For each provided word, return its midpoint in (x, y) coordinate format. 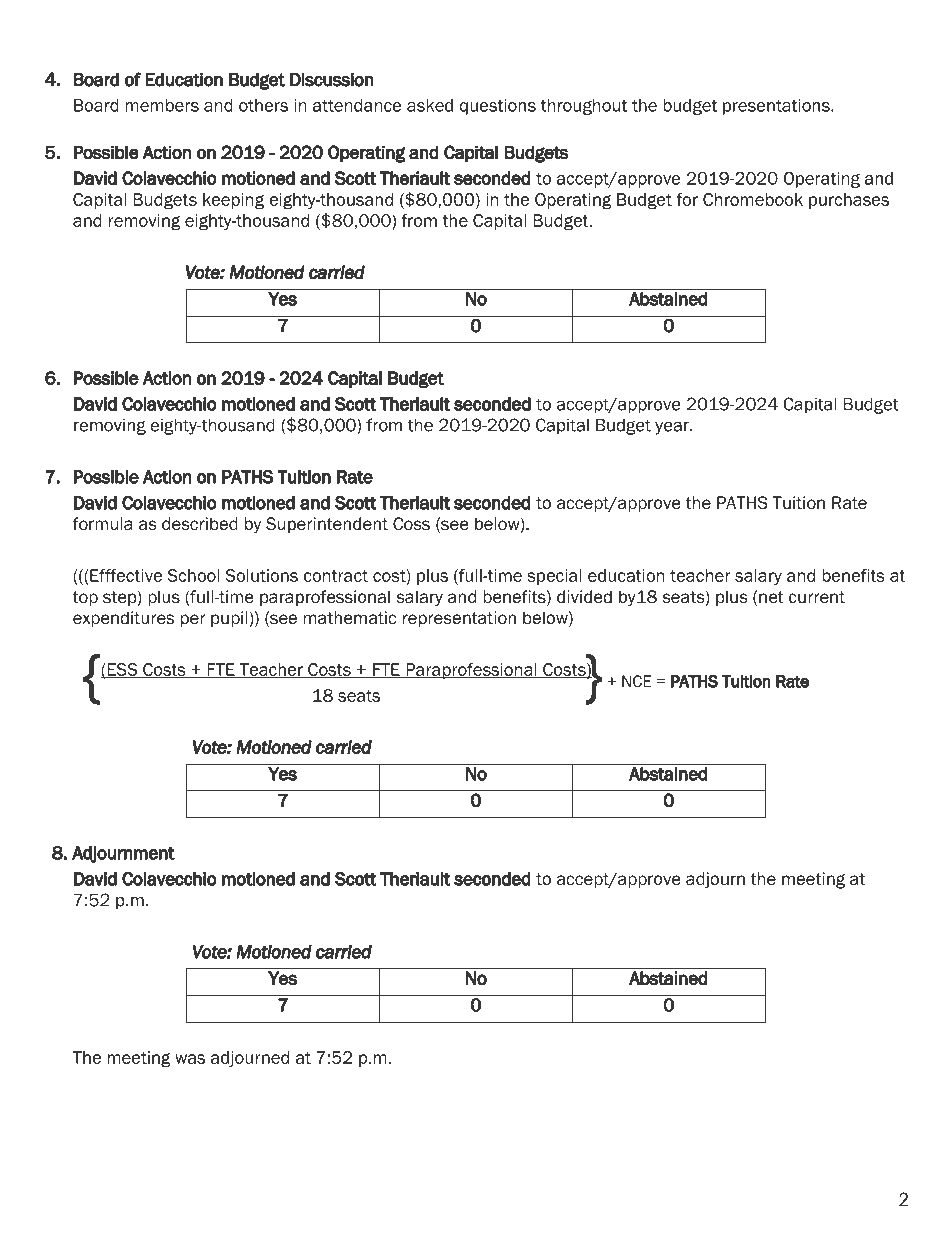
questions (497, 107)
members (162, 105)
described (200, 524)
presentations (777, 107)
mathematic (350, 618)
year (673, 428)
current (817, 597)
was (190, 1059)
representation (459, 619)
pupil (229, 619)
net (771, 597)
